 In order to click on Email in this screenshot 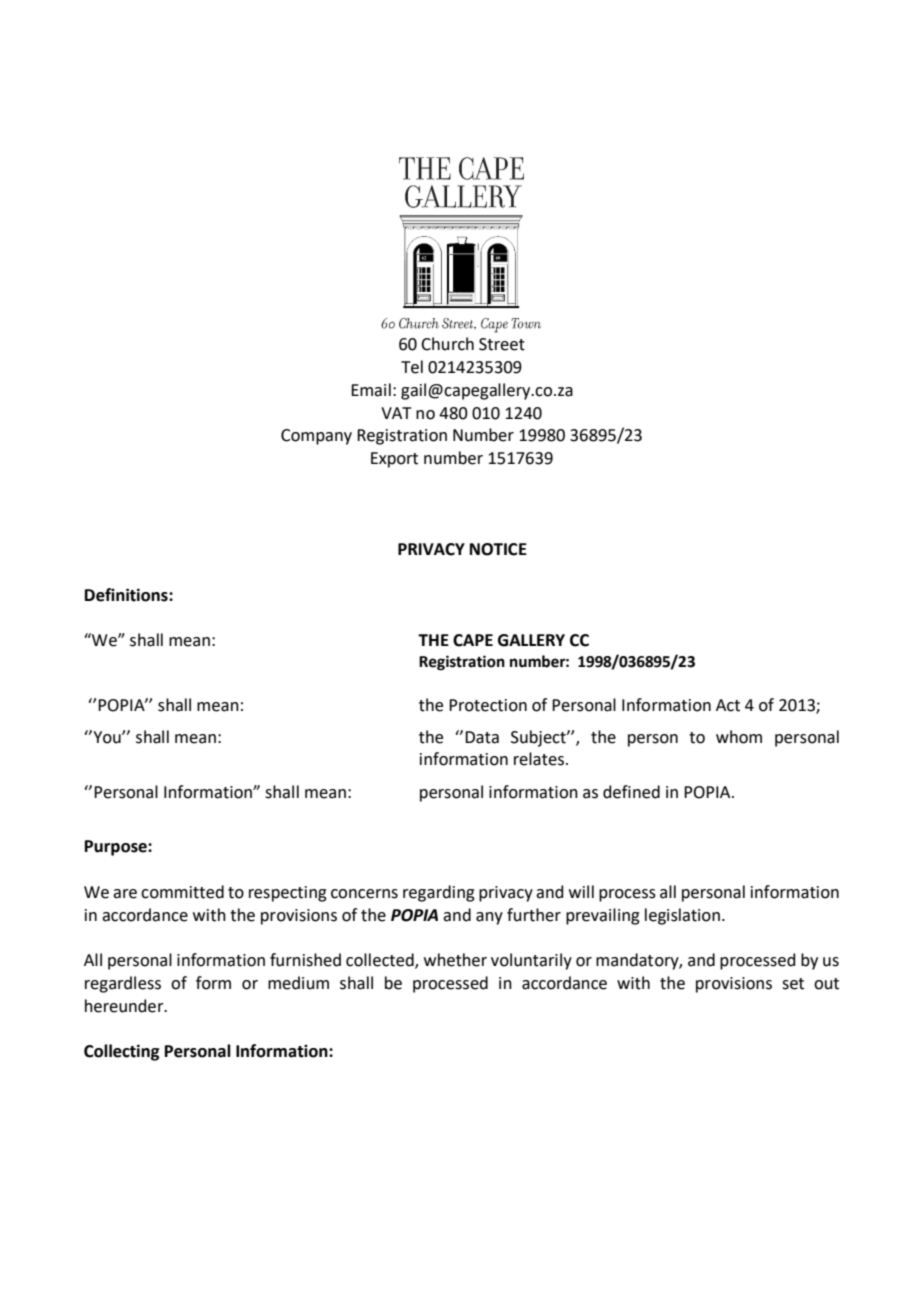, I will do `click(371, 390)`.
